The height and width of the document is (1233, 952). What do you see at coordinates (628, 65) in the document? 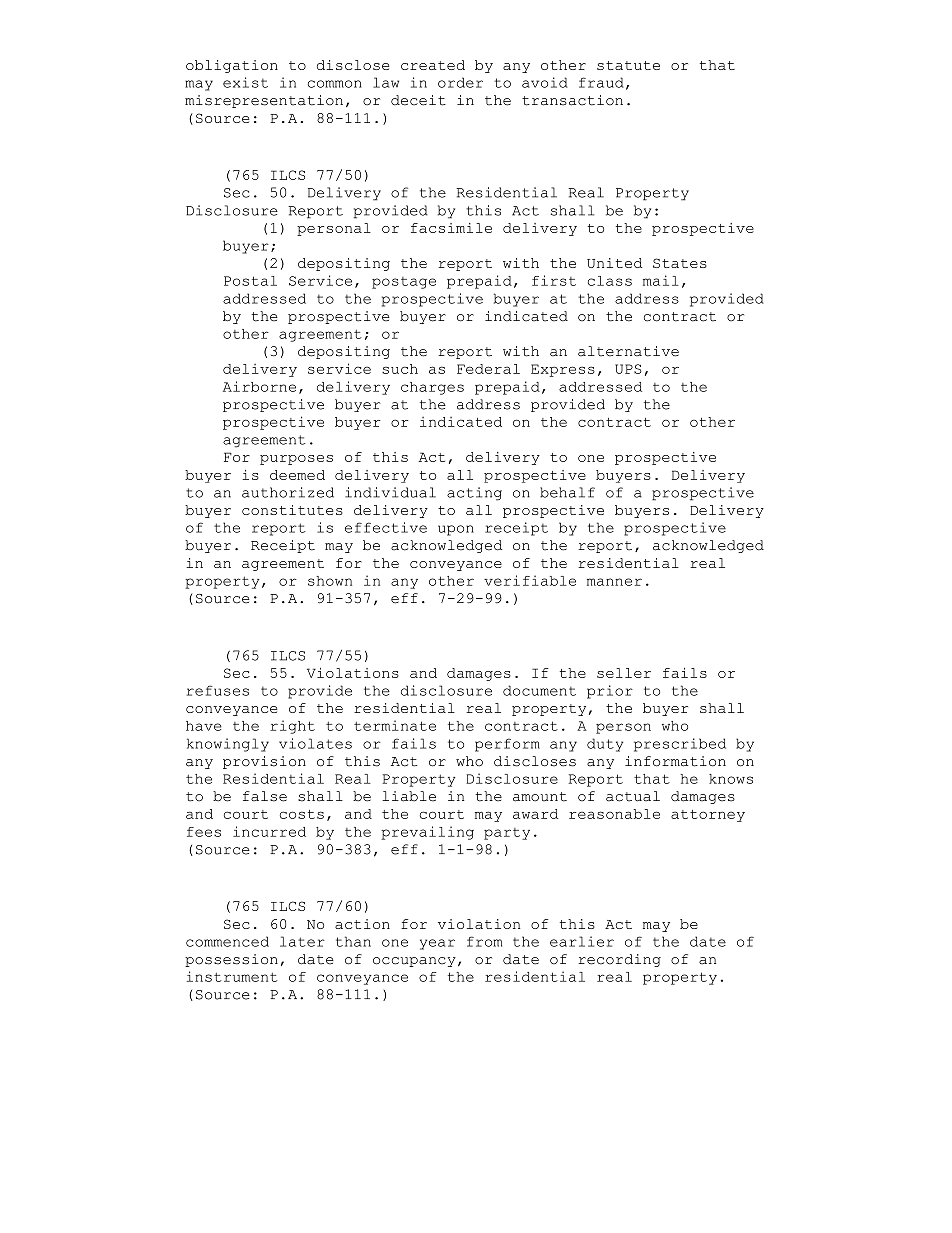
I see `statute` at bounding box center [628, 65].
